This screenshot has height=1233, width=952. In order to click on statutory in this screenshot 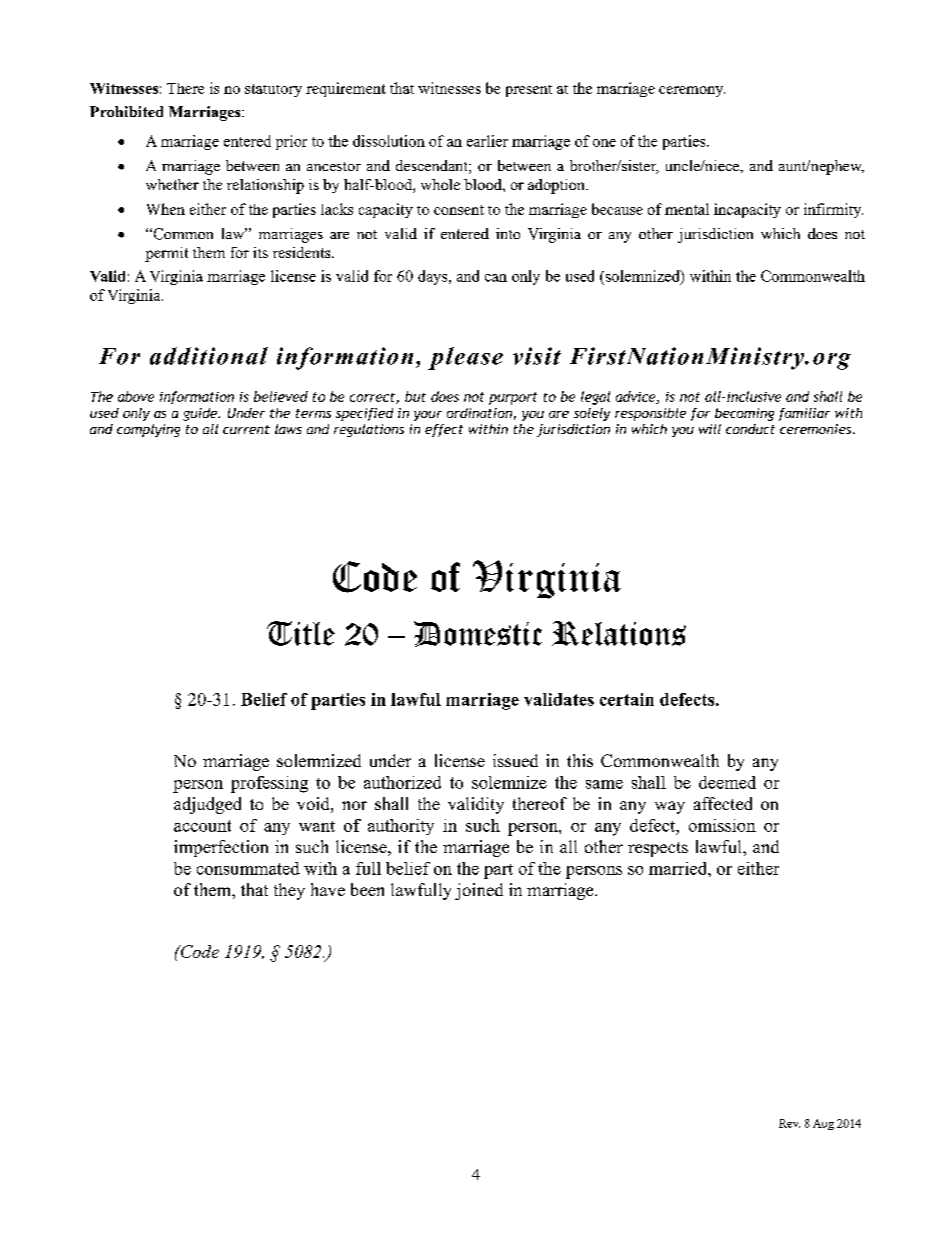, I will do `click(273, 90)`.
